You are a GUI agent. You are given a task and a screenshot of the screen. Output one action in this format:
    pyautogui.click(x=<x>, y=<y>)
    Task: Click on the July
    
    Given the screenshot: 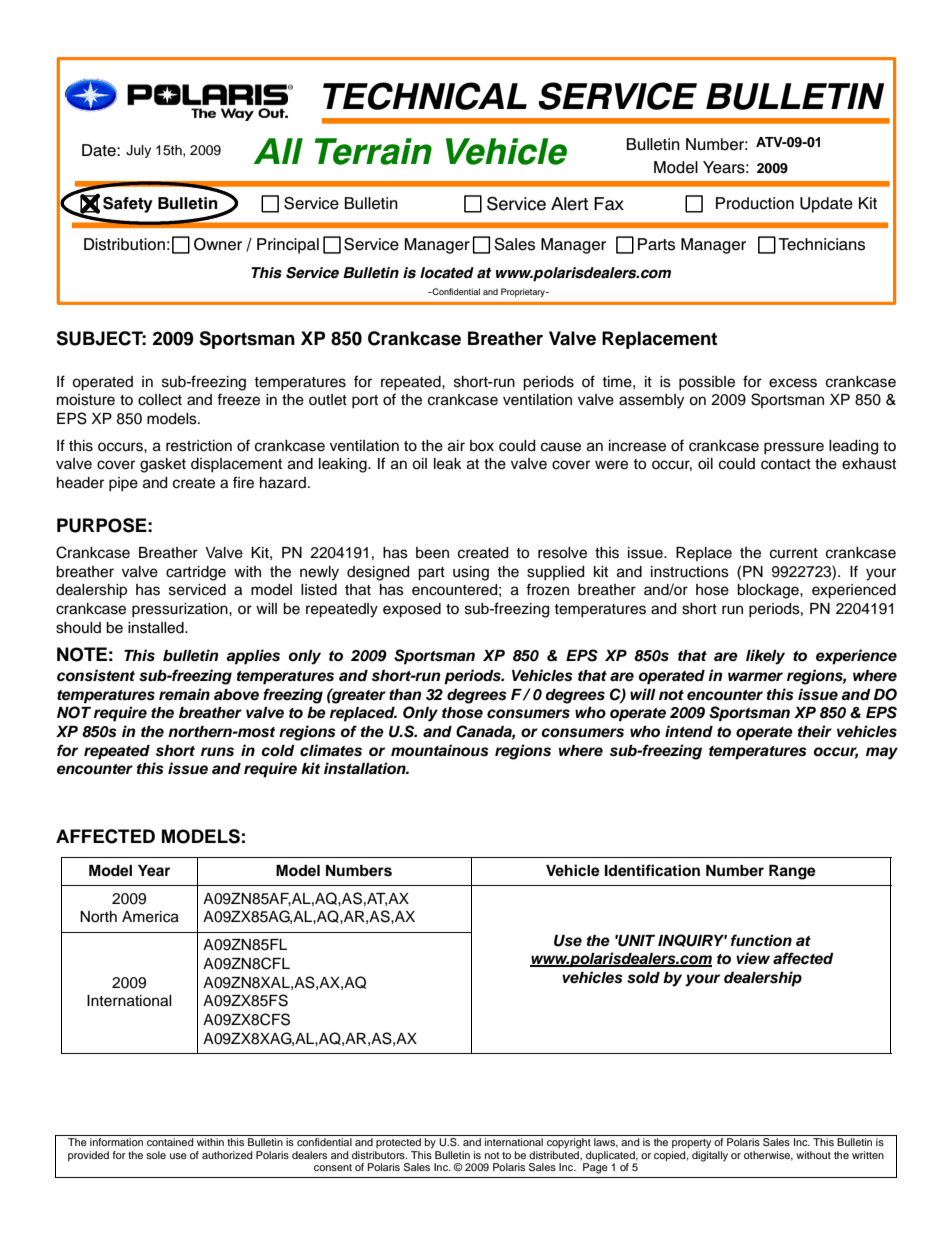 What is the action you would take?
    pyautogui.click(x=138, y=151)
